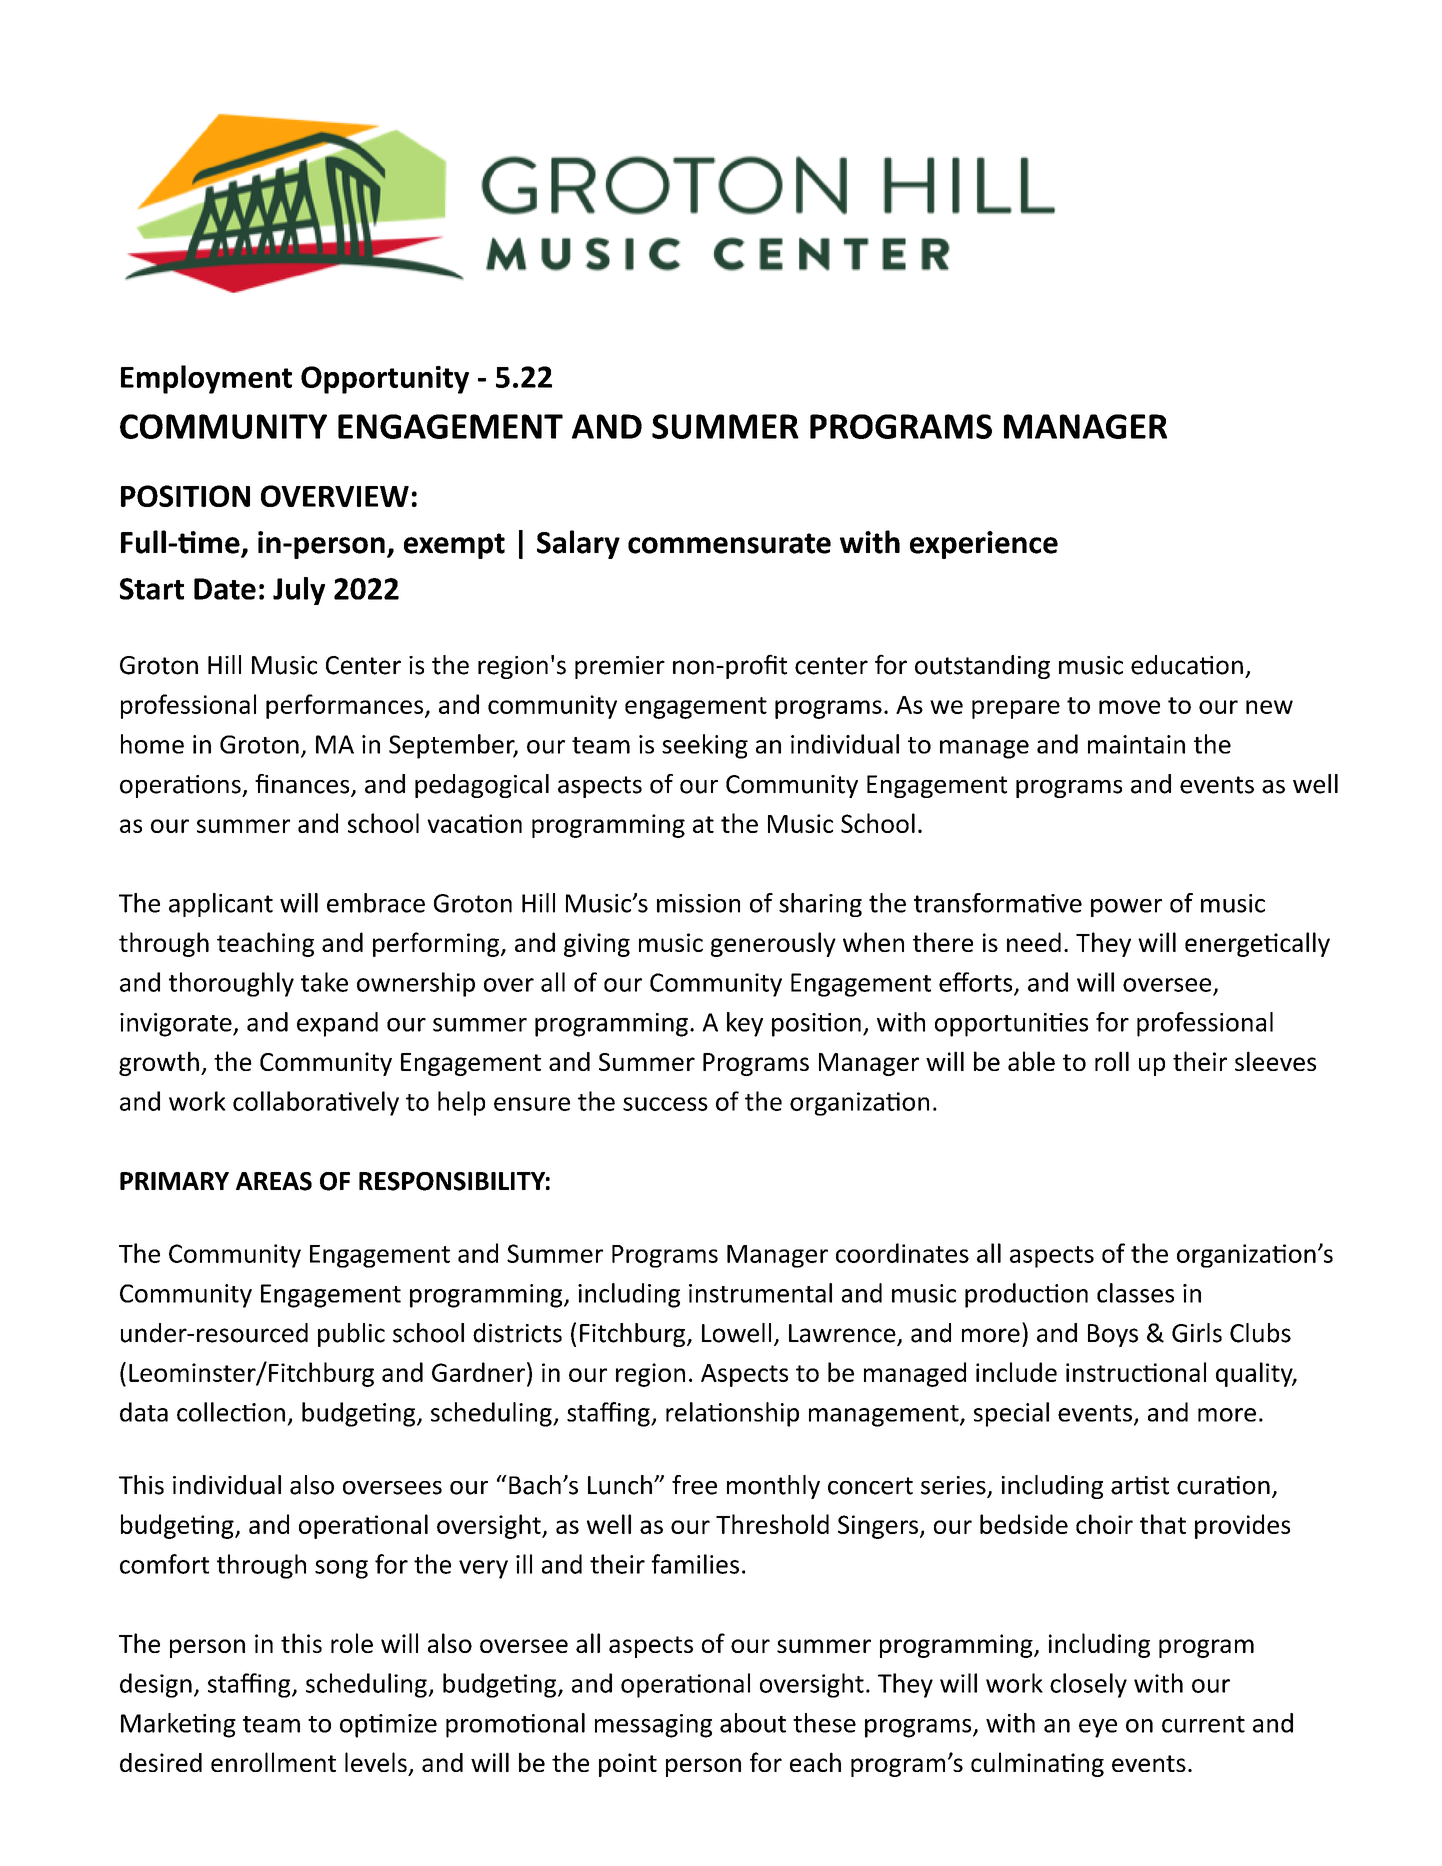  I want to click on experience, so click(984, 545).
